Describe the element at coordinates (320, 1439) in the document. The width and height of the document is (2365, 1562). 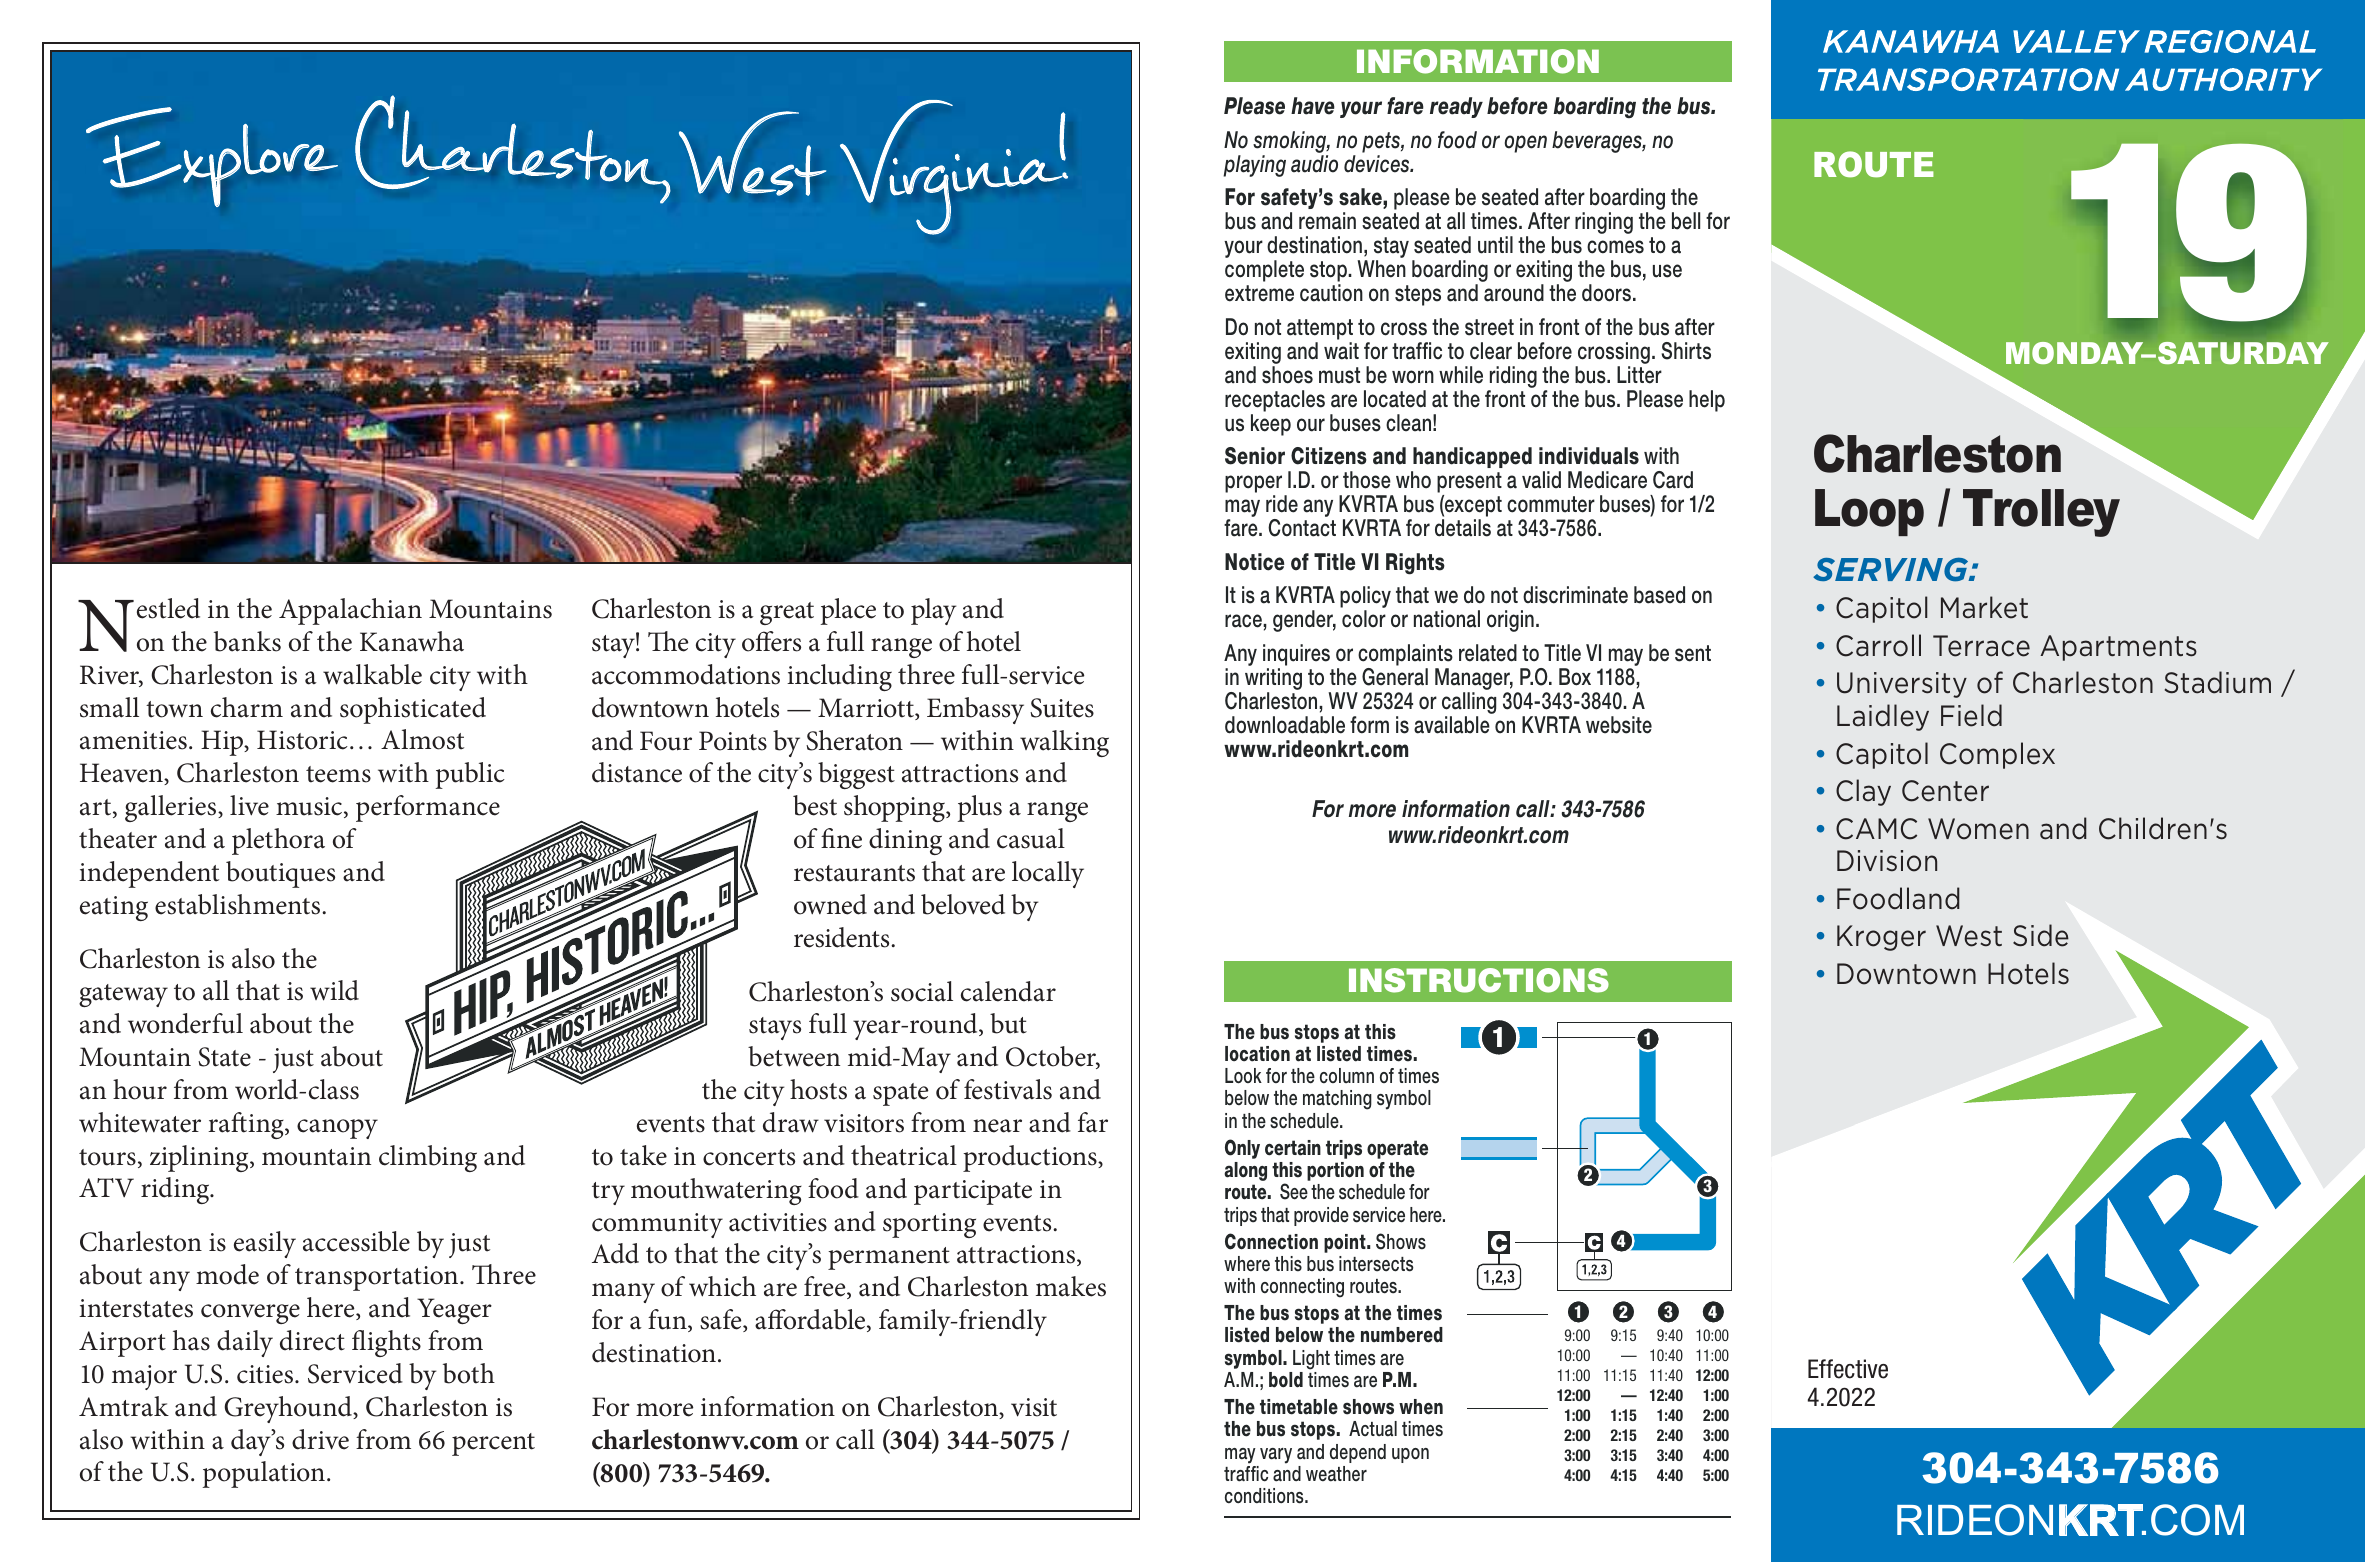
I see `drive` at that location.
